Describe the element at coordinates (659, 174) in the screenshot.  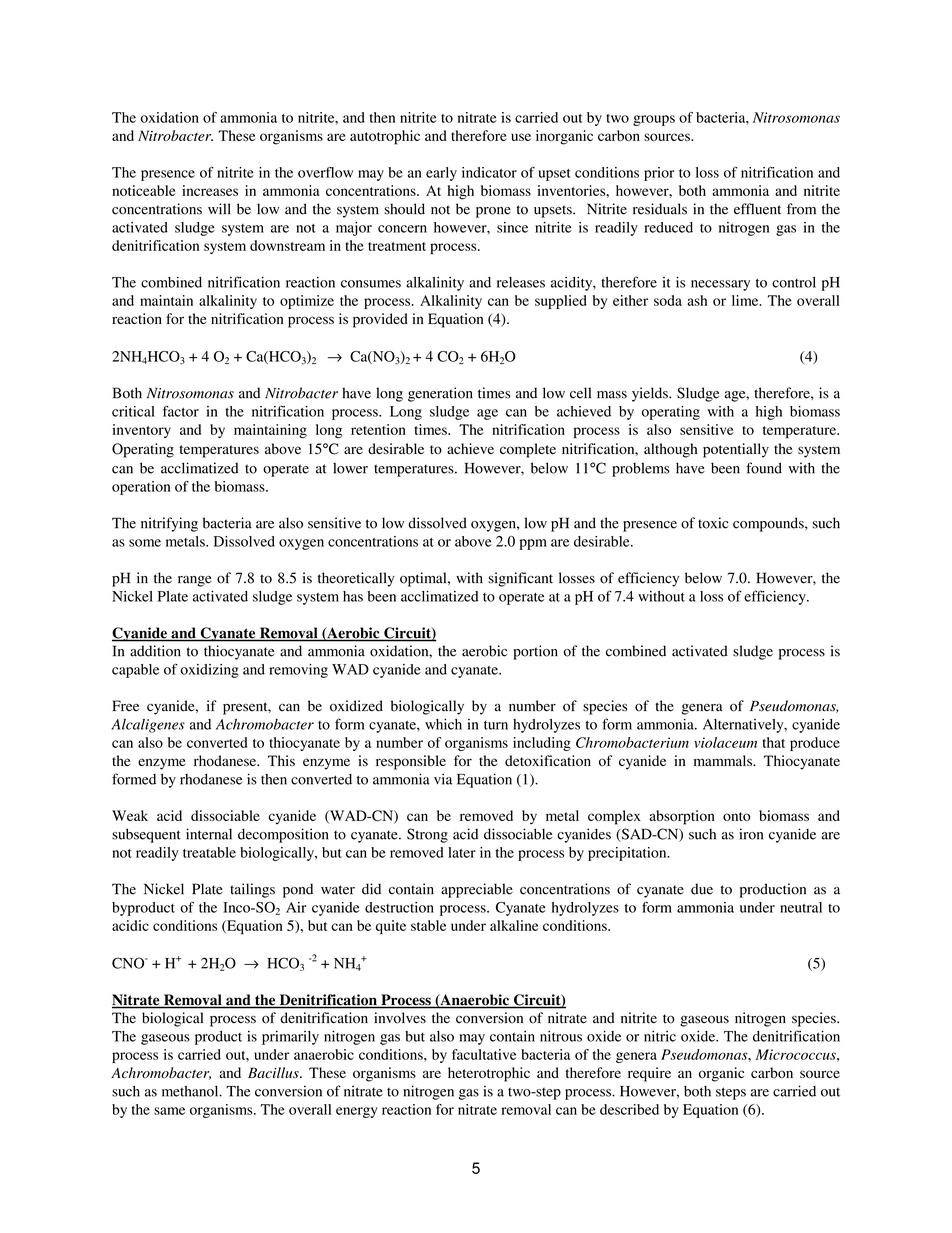
I see `prior` at that location.
